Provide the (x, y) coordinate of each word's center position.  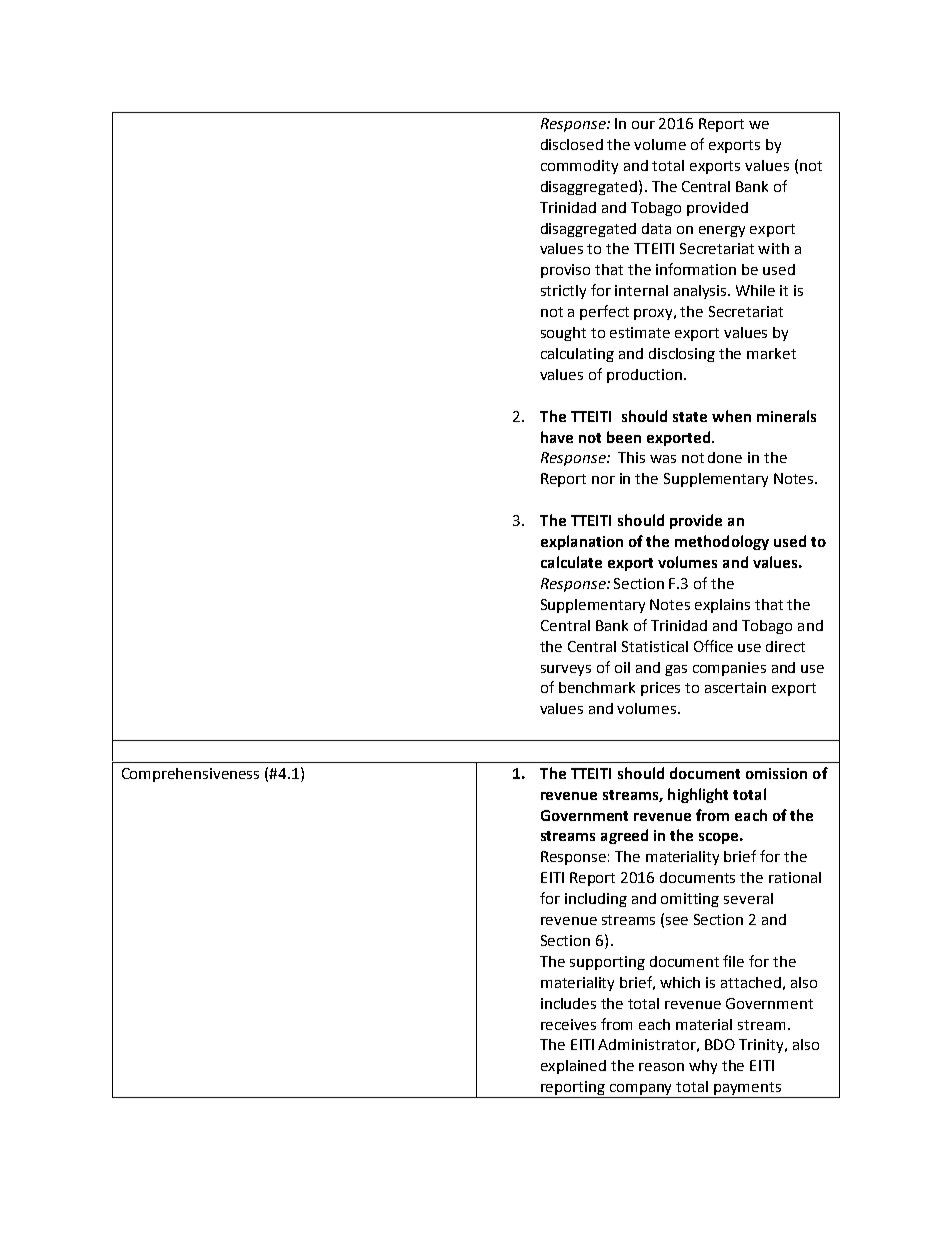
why (703, 1067)
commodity (579, 167)
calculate (571, 562)
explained (573, 1067)
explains (722, 606)
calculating (577, 355)
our (643, 125)
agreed (624, 836)
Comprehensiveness (190, 775)
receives (568, 1024)
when (731, 416)
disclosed (572, 144)
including (596, 900)
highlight (698, 795)
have (557, 437)
